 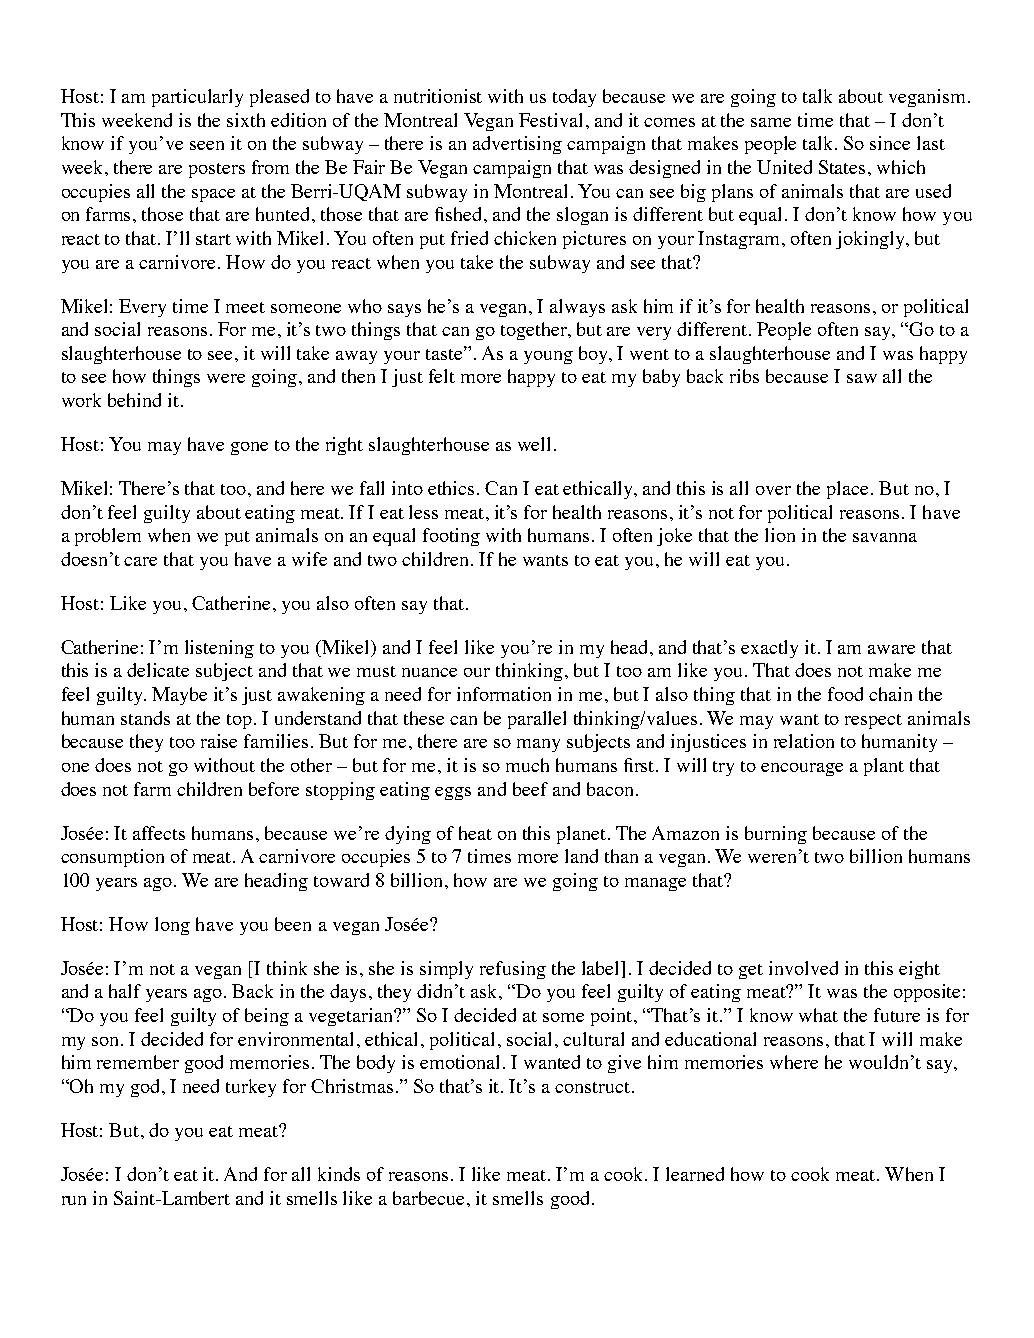 I want to click on seen, so click(x=207, y=145).
